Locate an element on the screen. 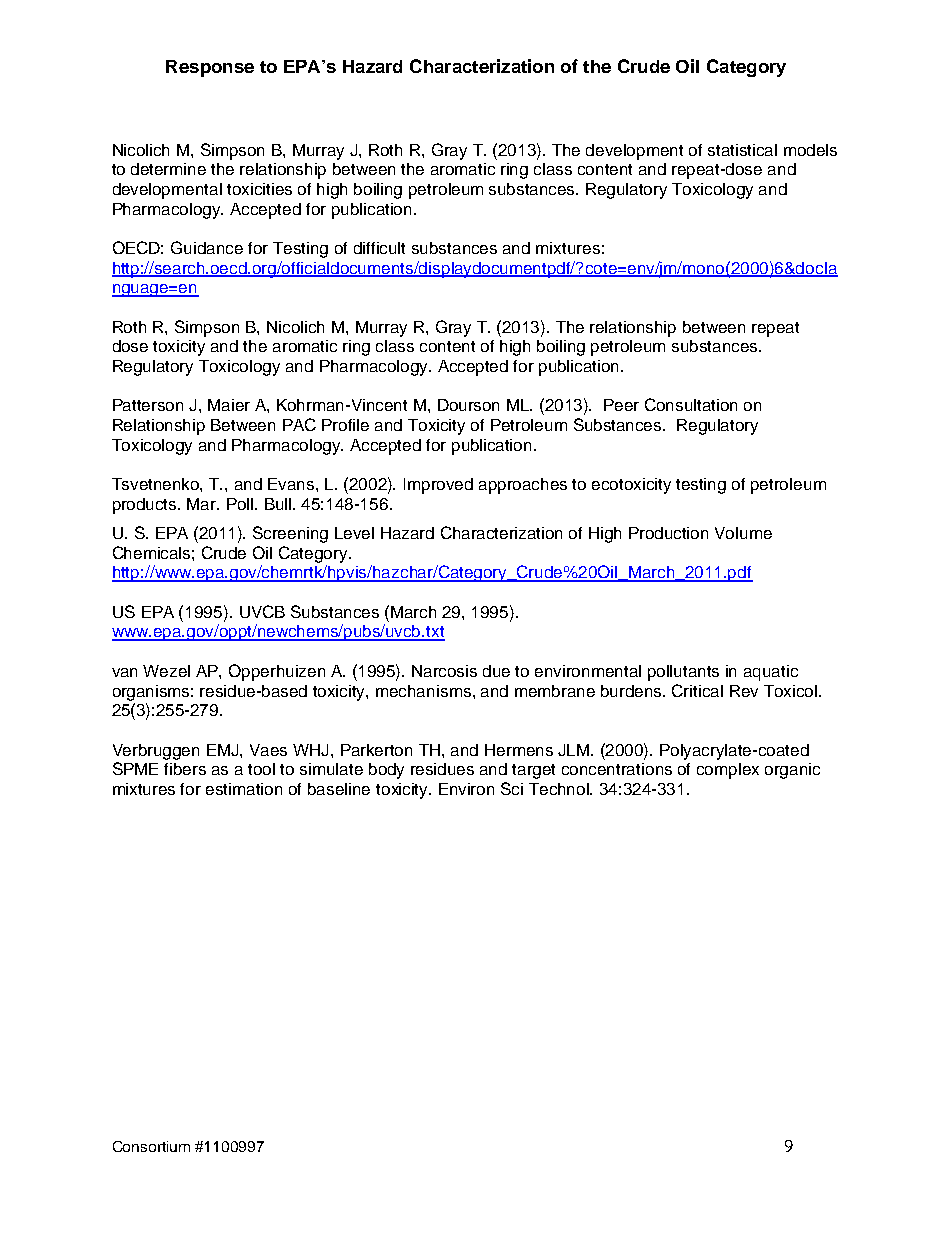 The image size is (952, 1233). complex is located at coordinates (728, 771).
